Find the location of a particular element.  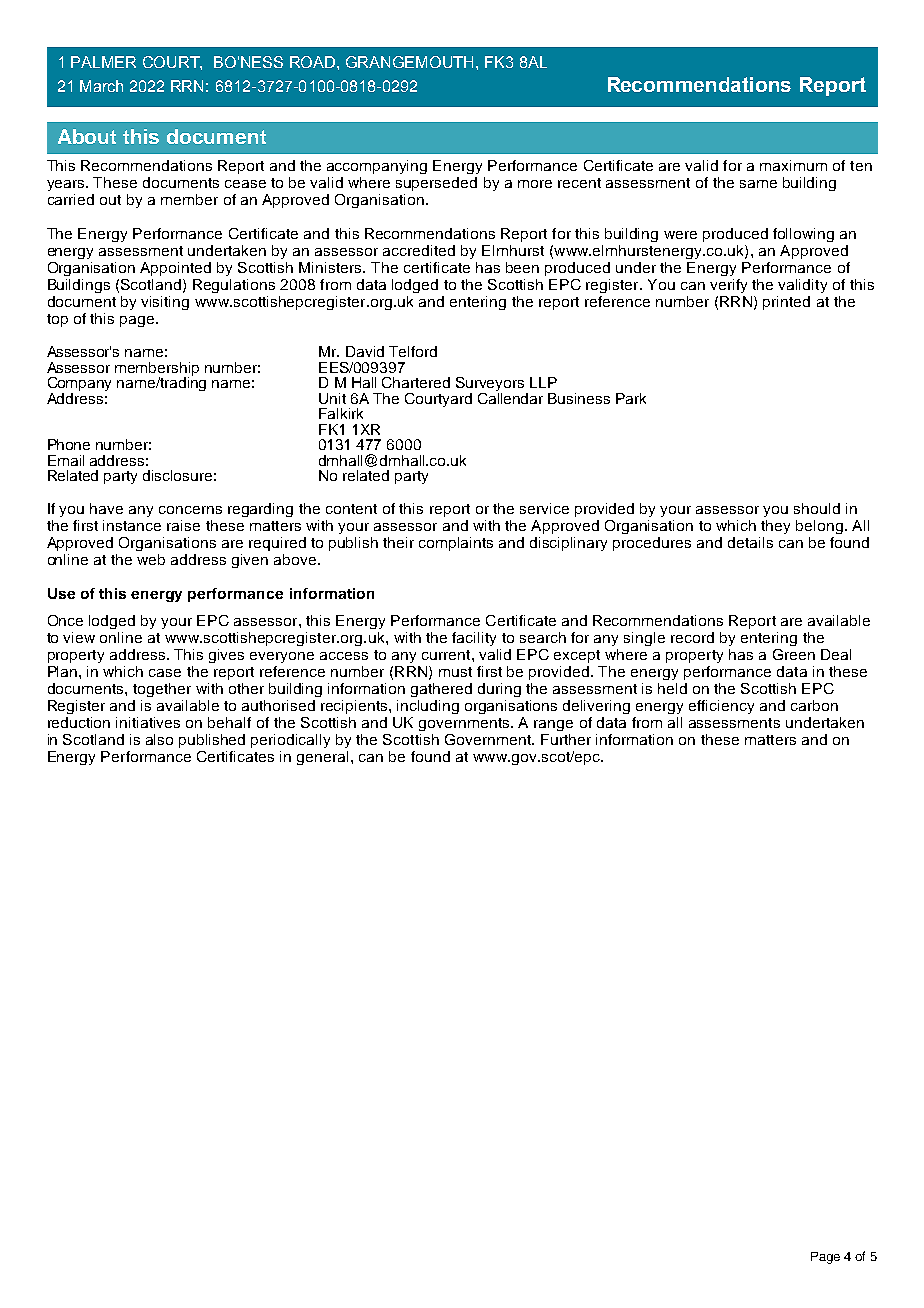

ROAD is located at coordinates (314, 62).
